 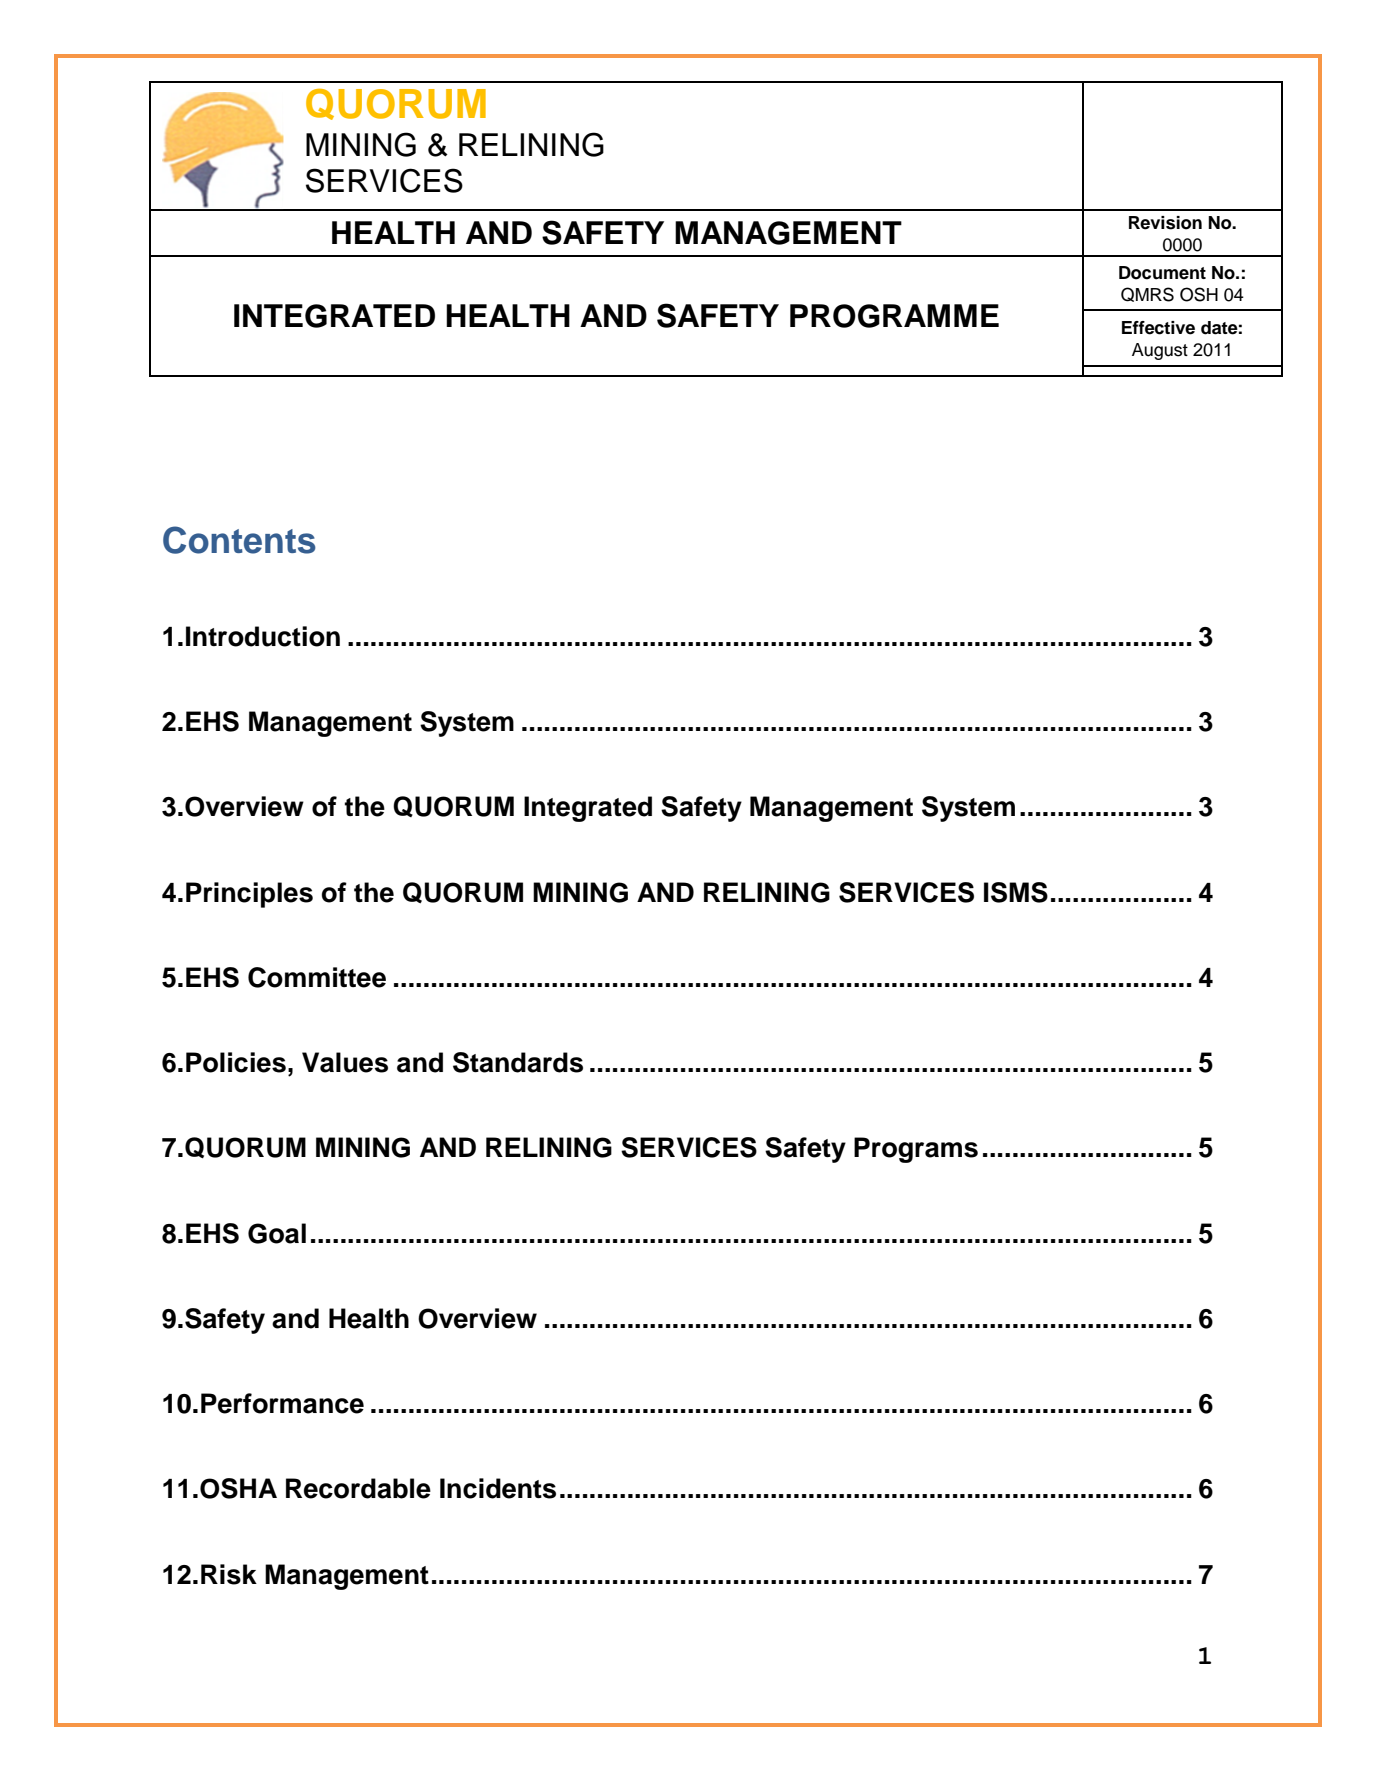 I want to click on Revision, so click(x=1165, y=223).
